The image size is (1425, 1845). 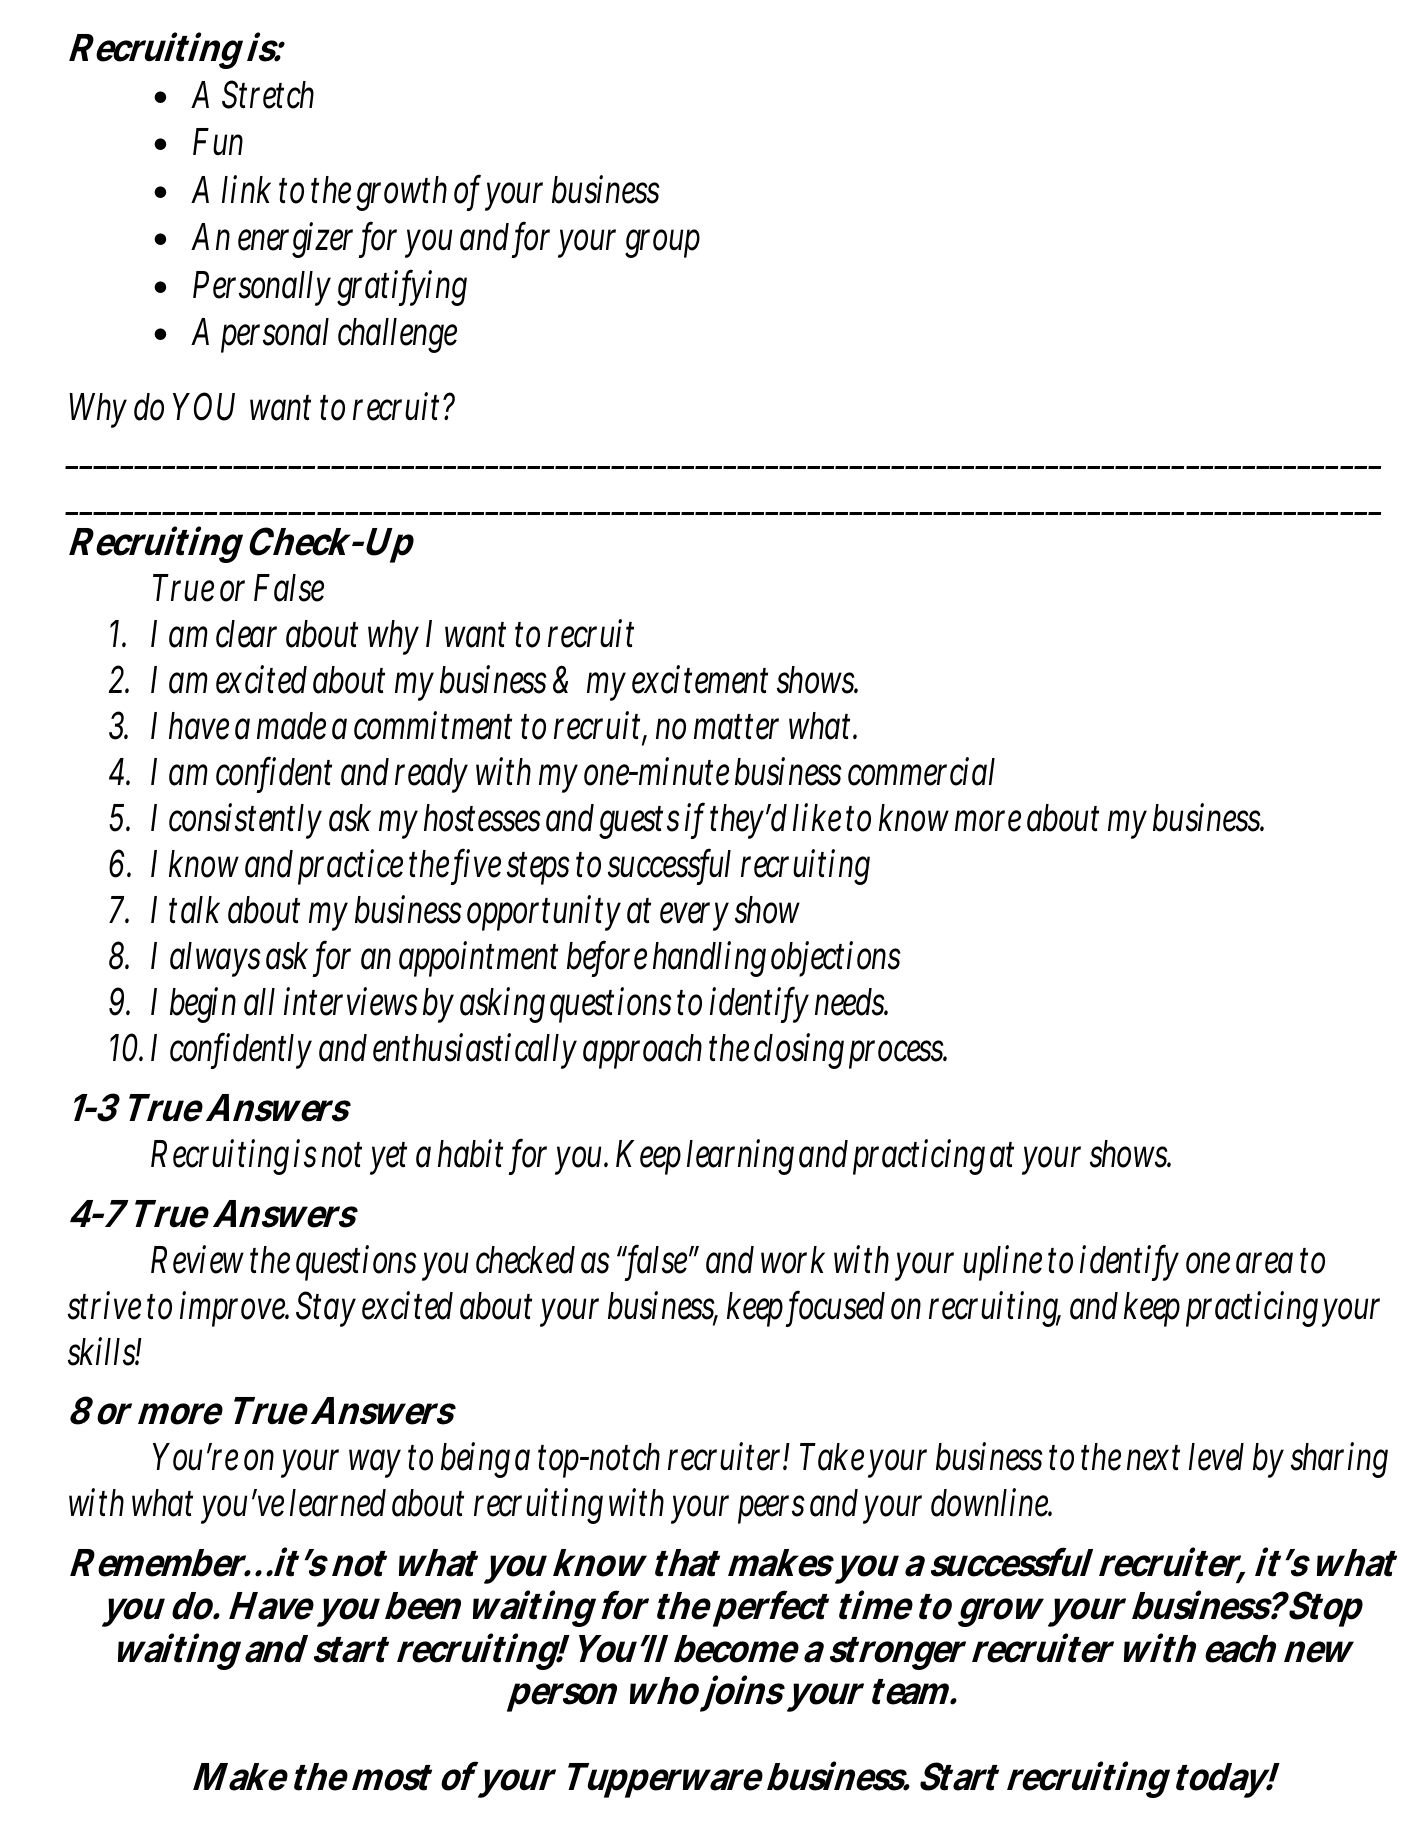 What do you see at coordinates (662, 243) in the screenshot?
I see `group` at bounding box center [662, 243].
